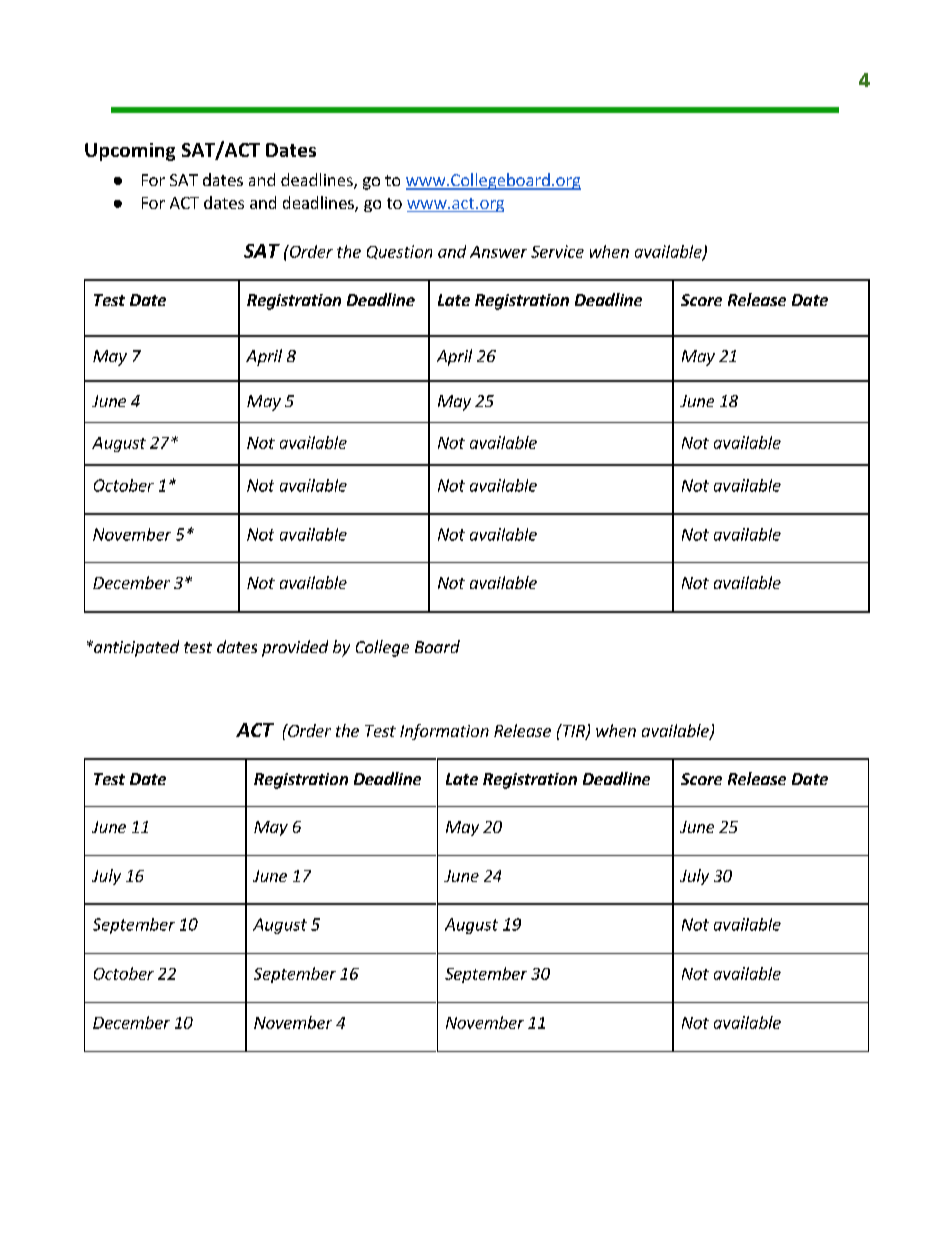 The image size is (952, 1233). I want to click on provided, so click(295, 648).
